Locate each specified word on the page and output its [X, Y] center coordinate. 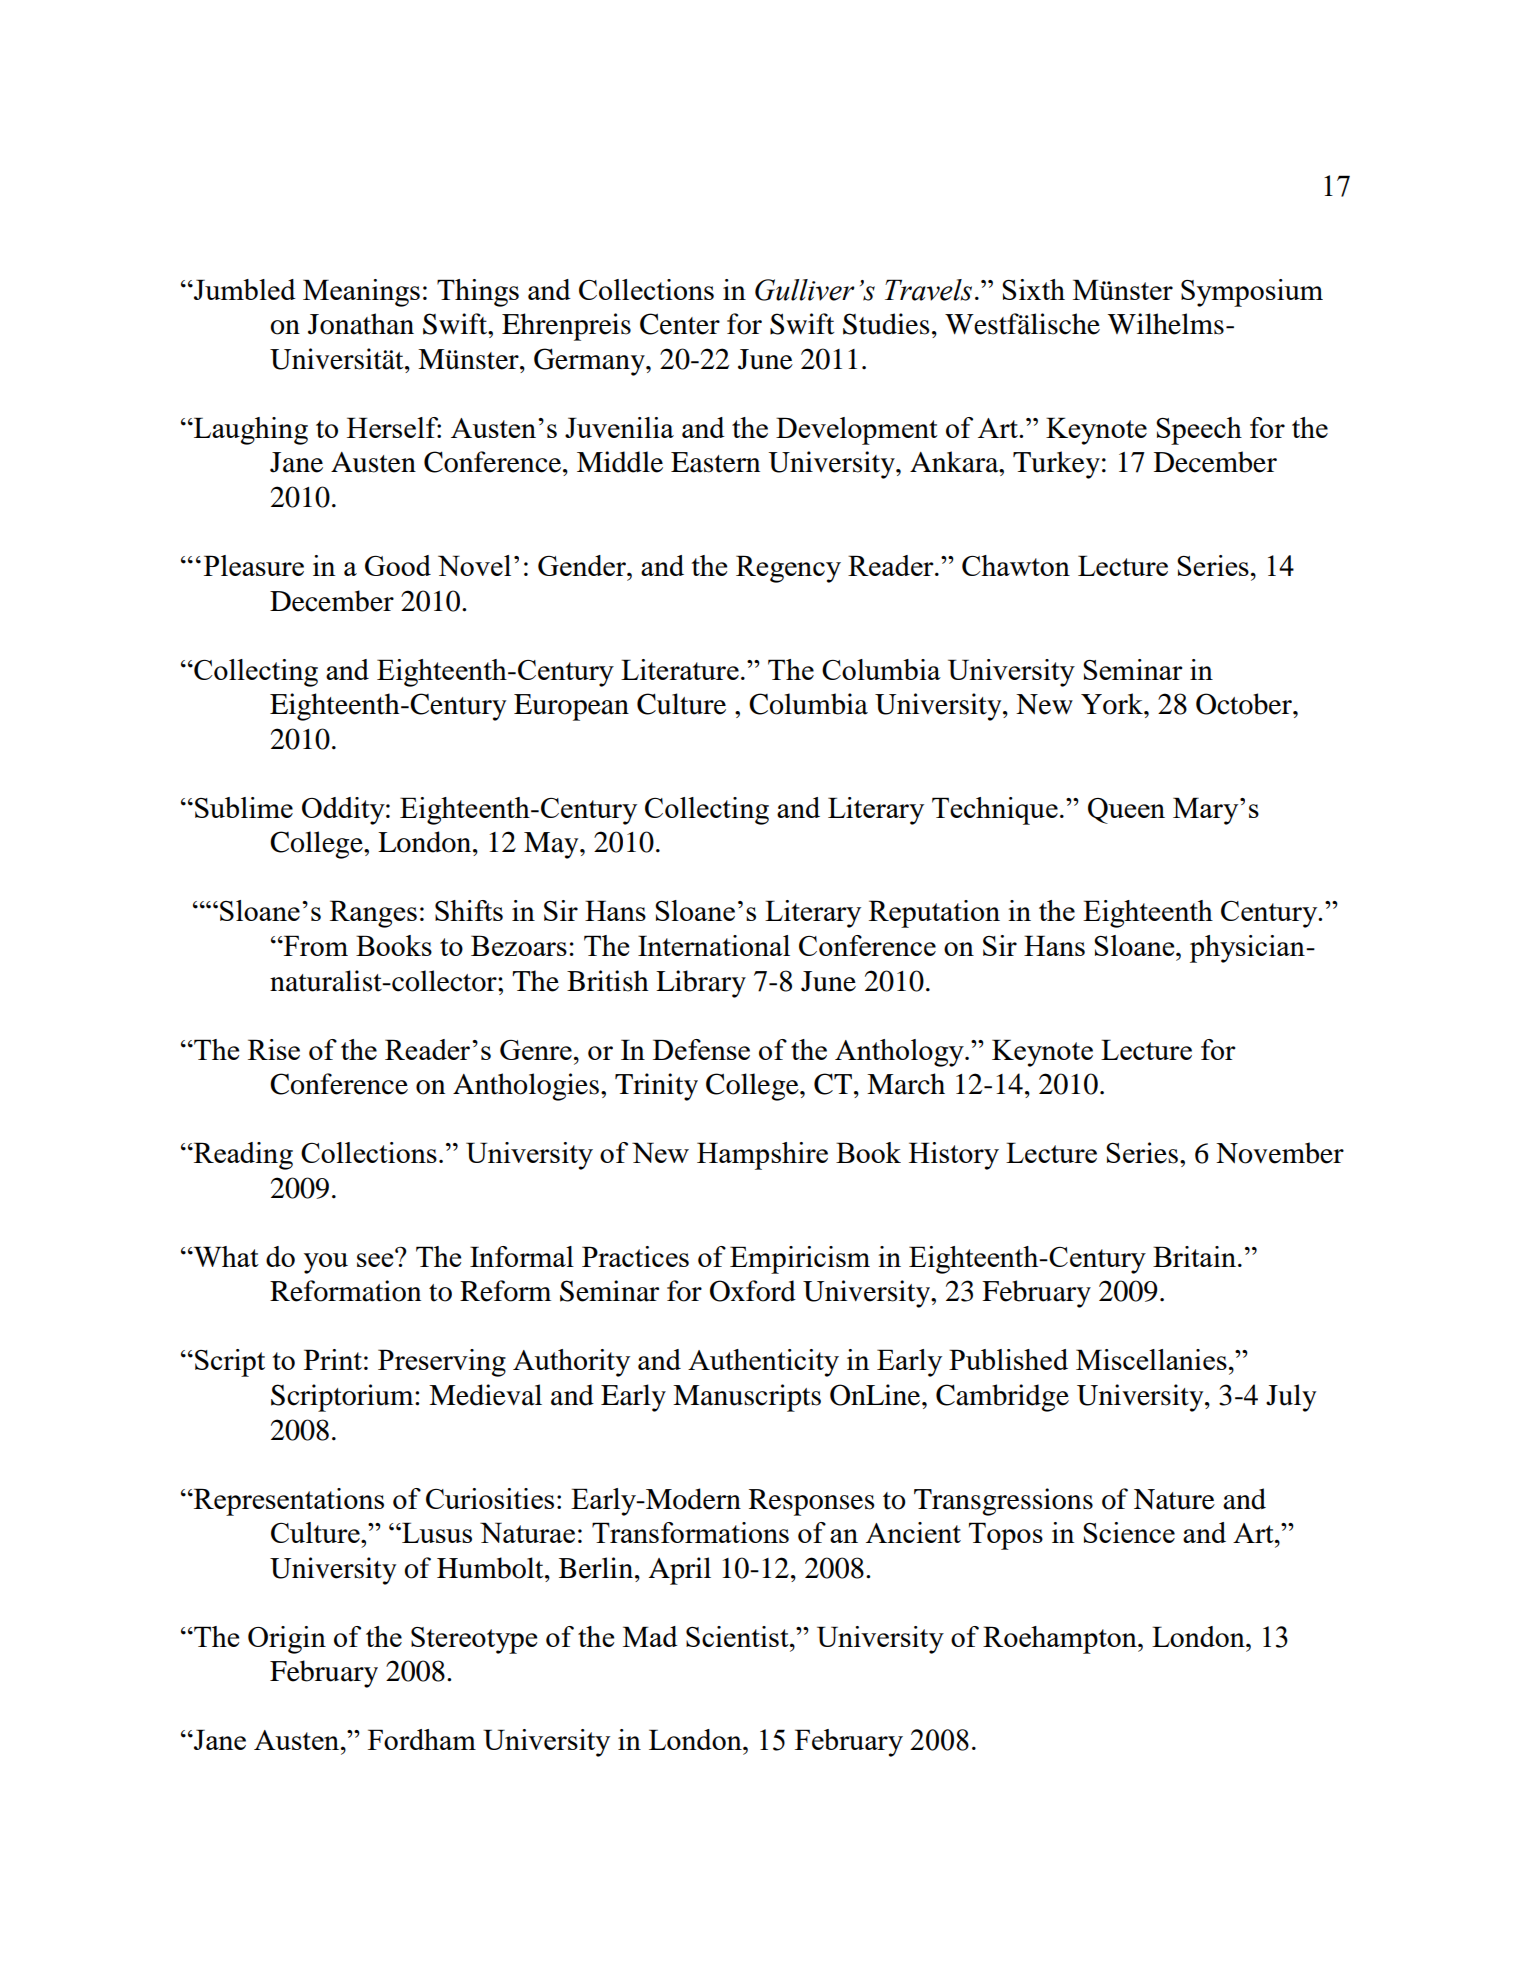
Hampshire [762, 1156]
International [714, 945]
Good [398, 565]
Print [333, 1359]
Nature [1174, 1499]
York [1113, 704]
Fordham [422, 1739]
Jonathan [361, 324]
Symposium [1252, 293]
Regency [788, 569]
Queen [1126, 811]
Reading [242, 1156]
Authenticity [763, 1363]
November [1280, 1153]
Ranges [373, 914]
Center [680, 324]
